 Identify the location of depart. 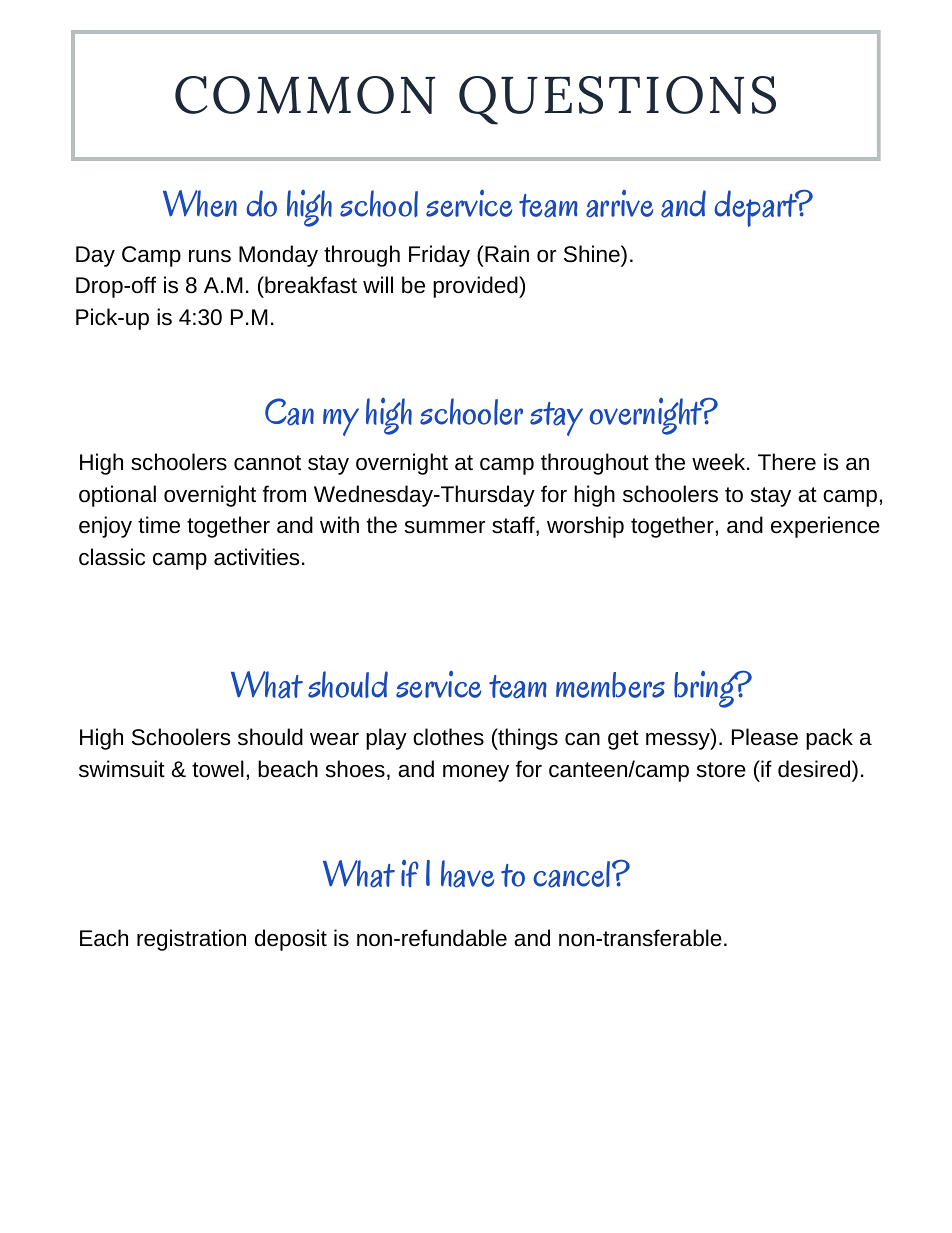
(756, 208).
